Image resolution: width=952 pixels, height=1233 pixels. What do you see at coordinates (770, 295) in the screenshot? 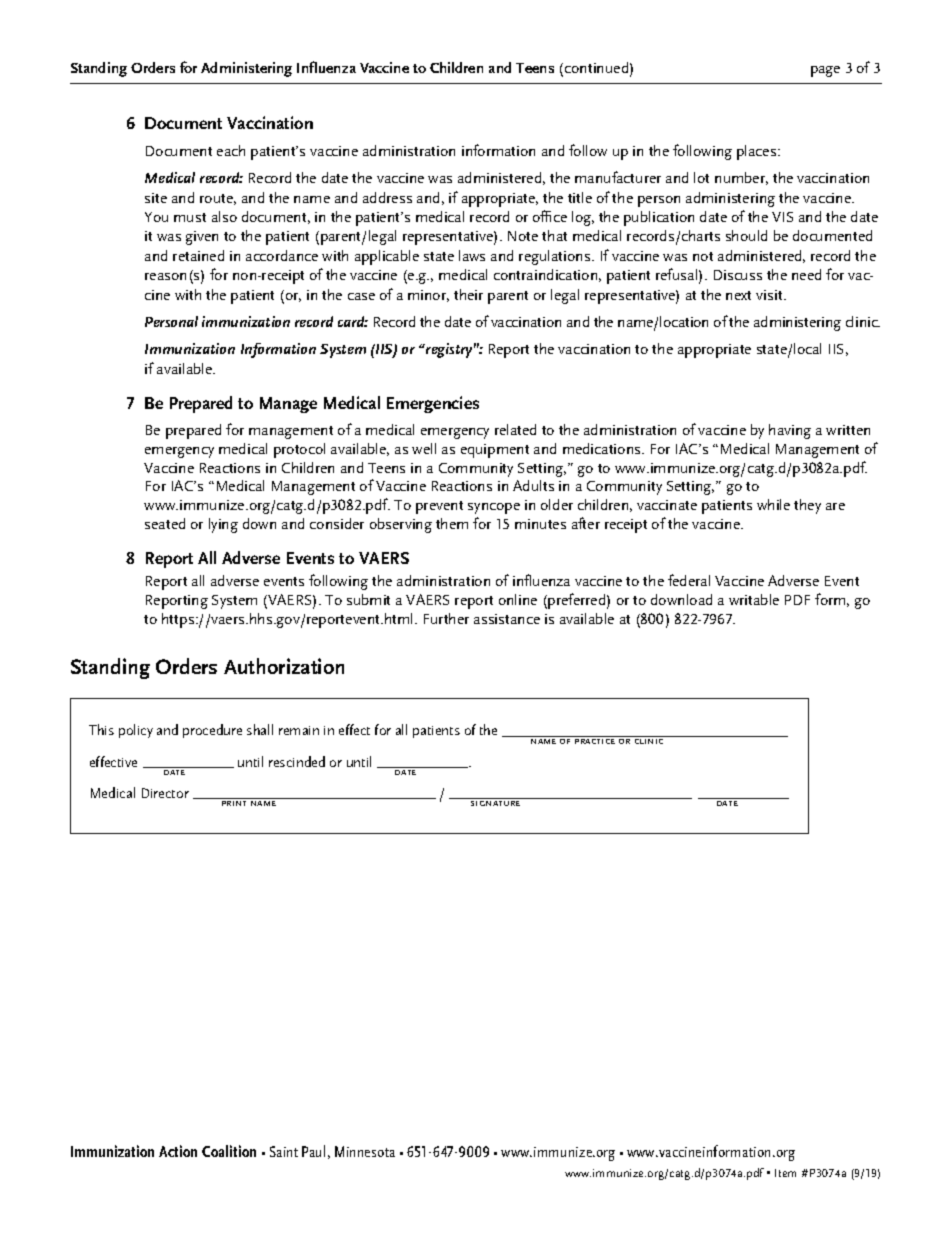
I see `visit` at bounding box center [770, 295].
